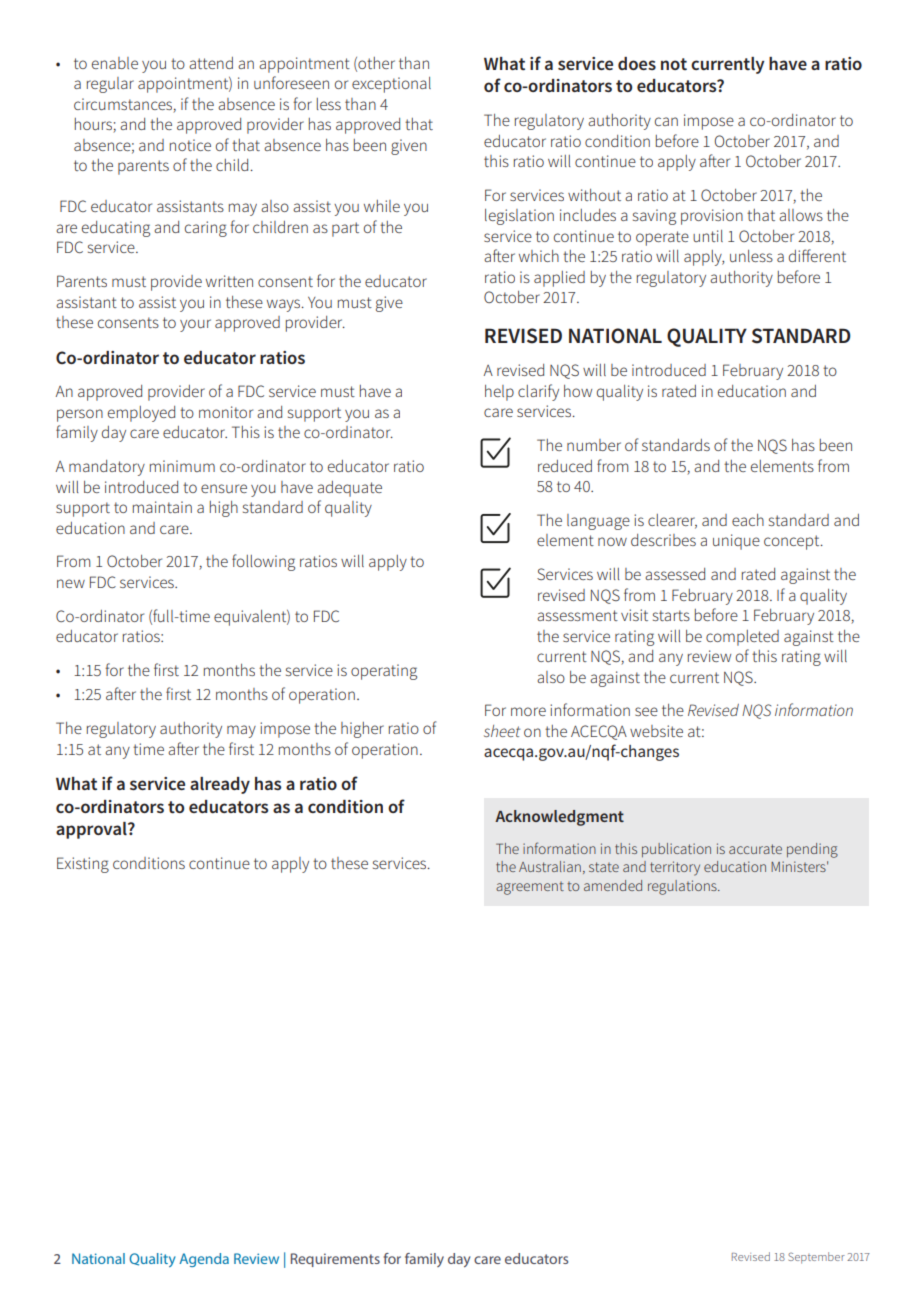 The height and width of the page is (1308, 924). What do you see at coordinates (204, 1260) in the page?
I see `Agenda` at bounding box center [204, 1260].
